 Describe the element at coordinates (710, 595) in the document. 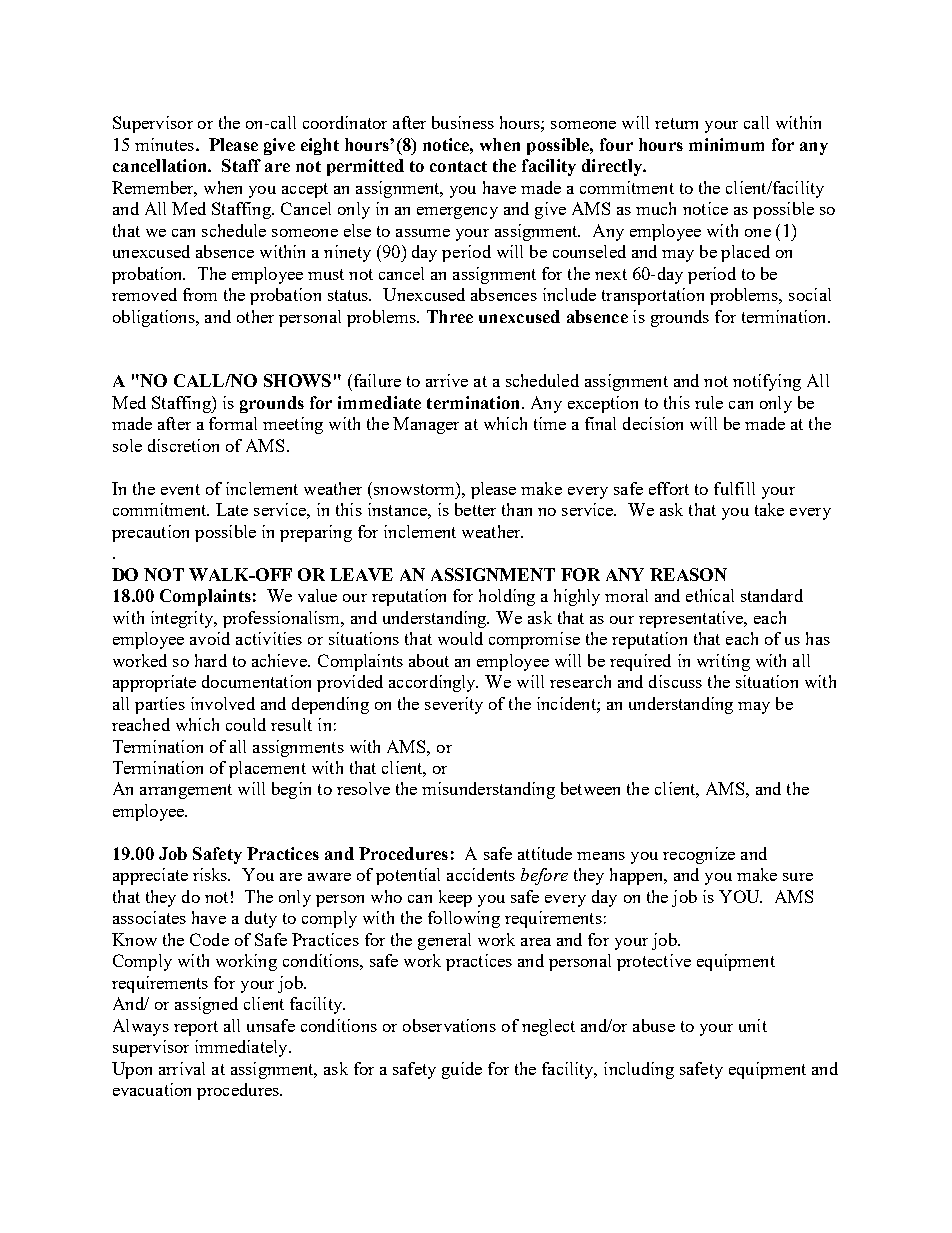

I see `ethical` at that location.
